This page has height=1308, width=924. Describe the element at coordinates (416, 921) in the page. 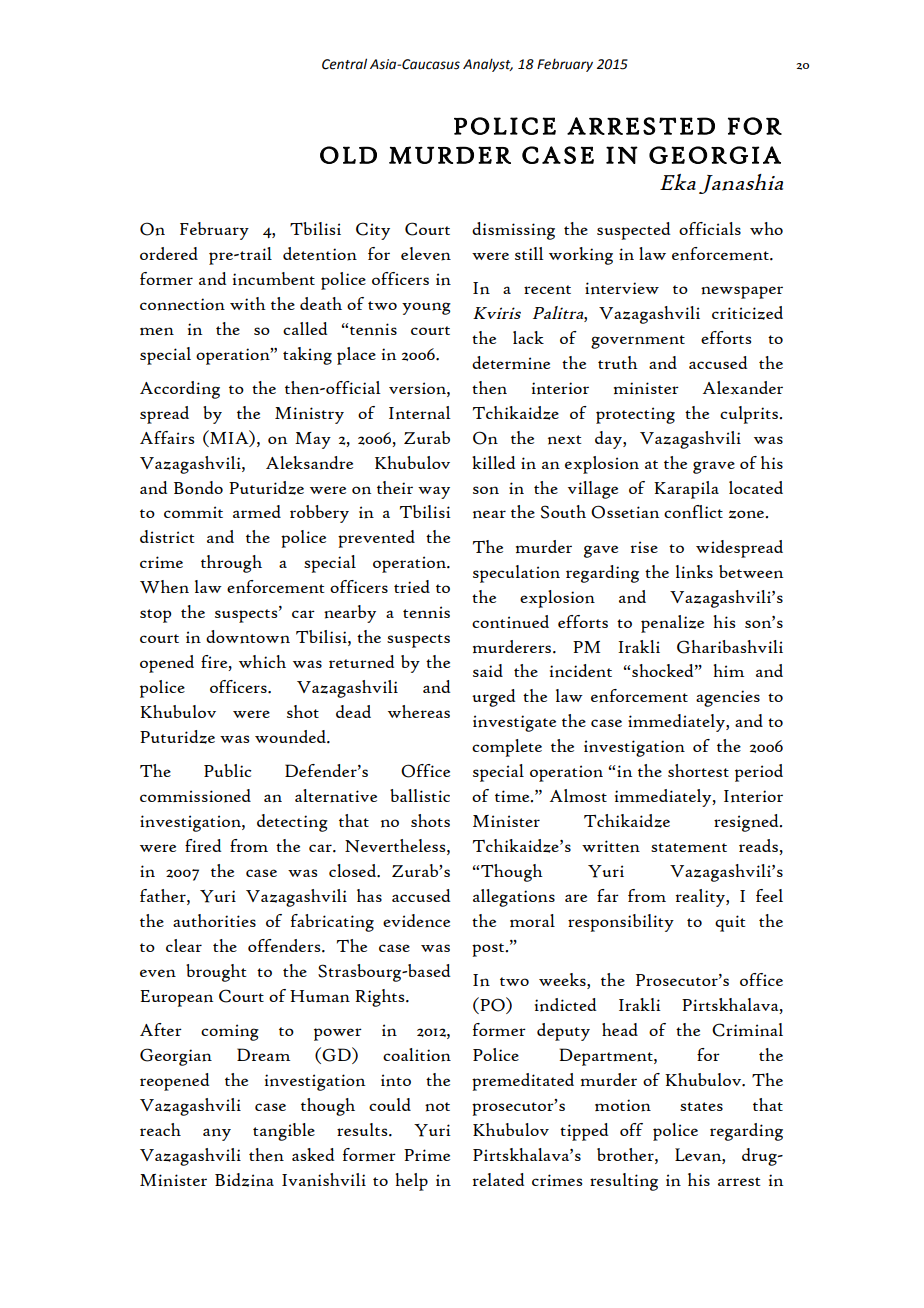

I see `evidence` at that location.
